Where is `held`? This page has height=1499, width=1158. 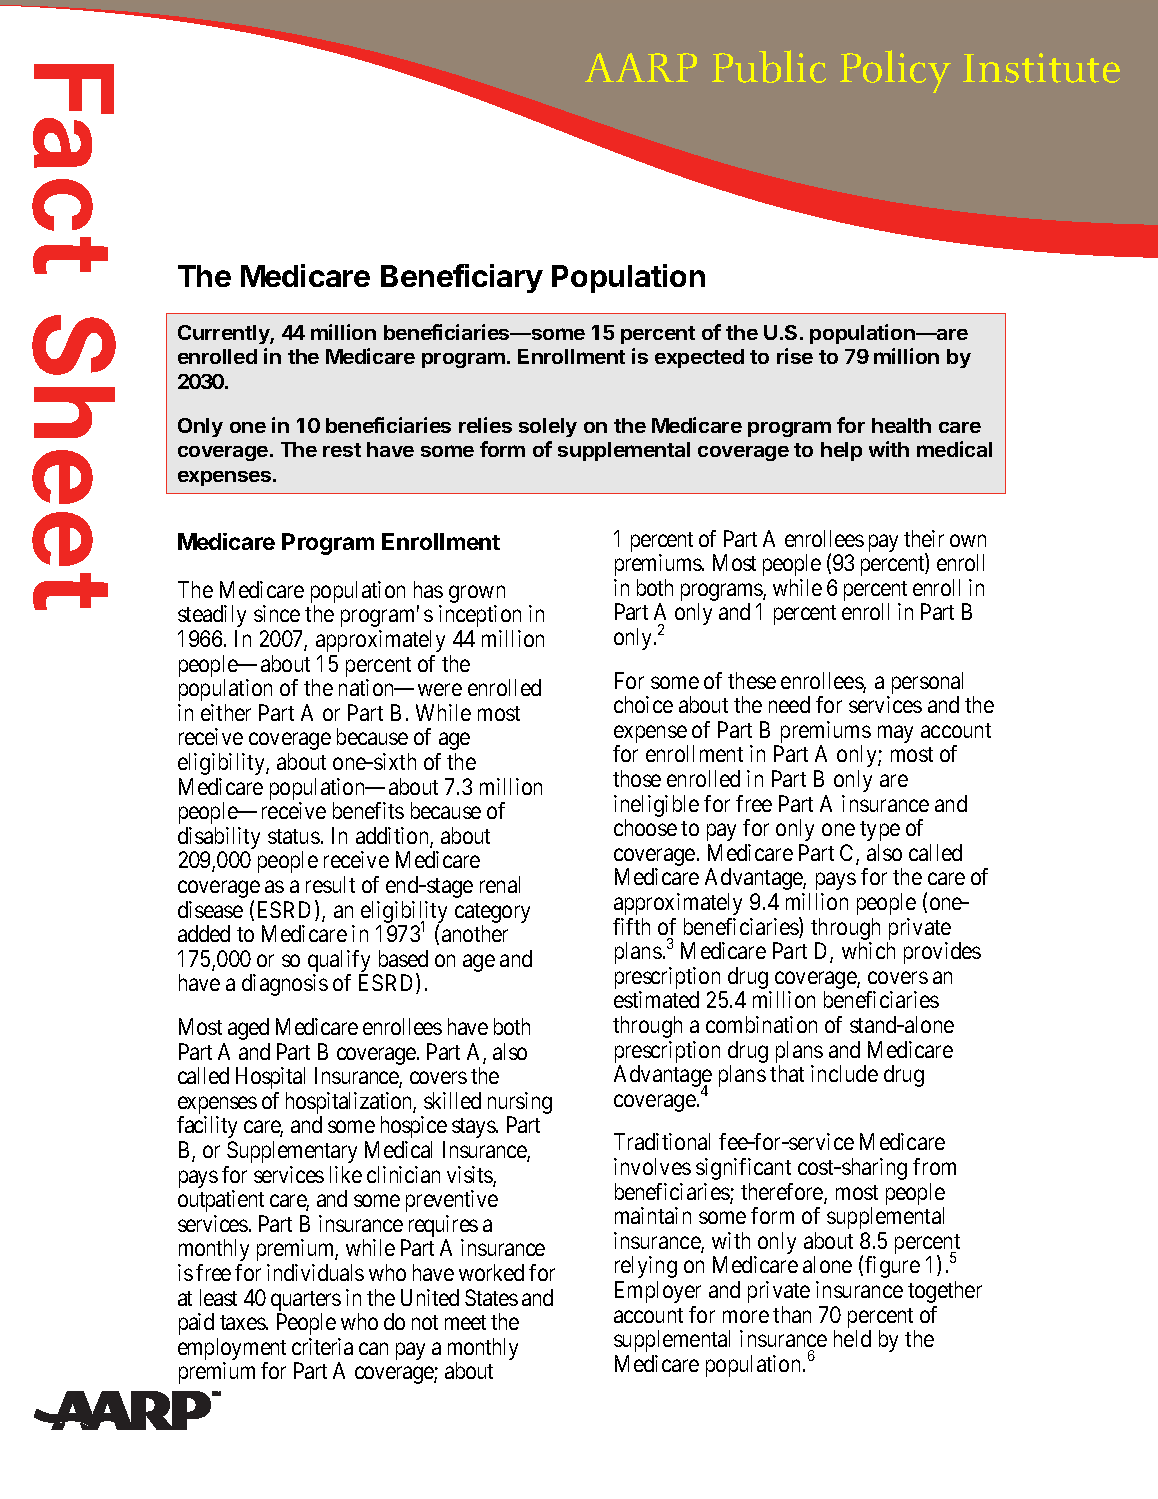 held is located at coordinates (852, 1338).
